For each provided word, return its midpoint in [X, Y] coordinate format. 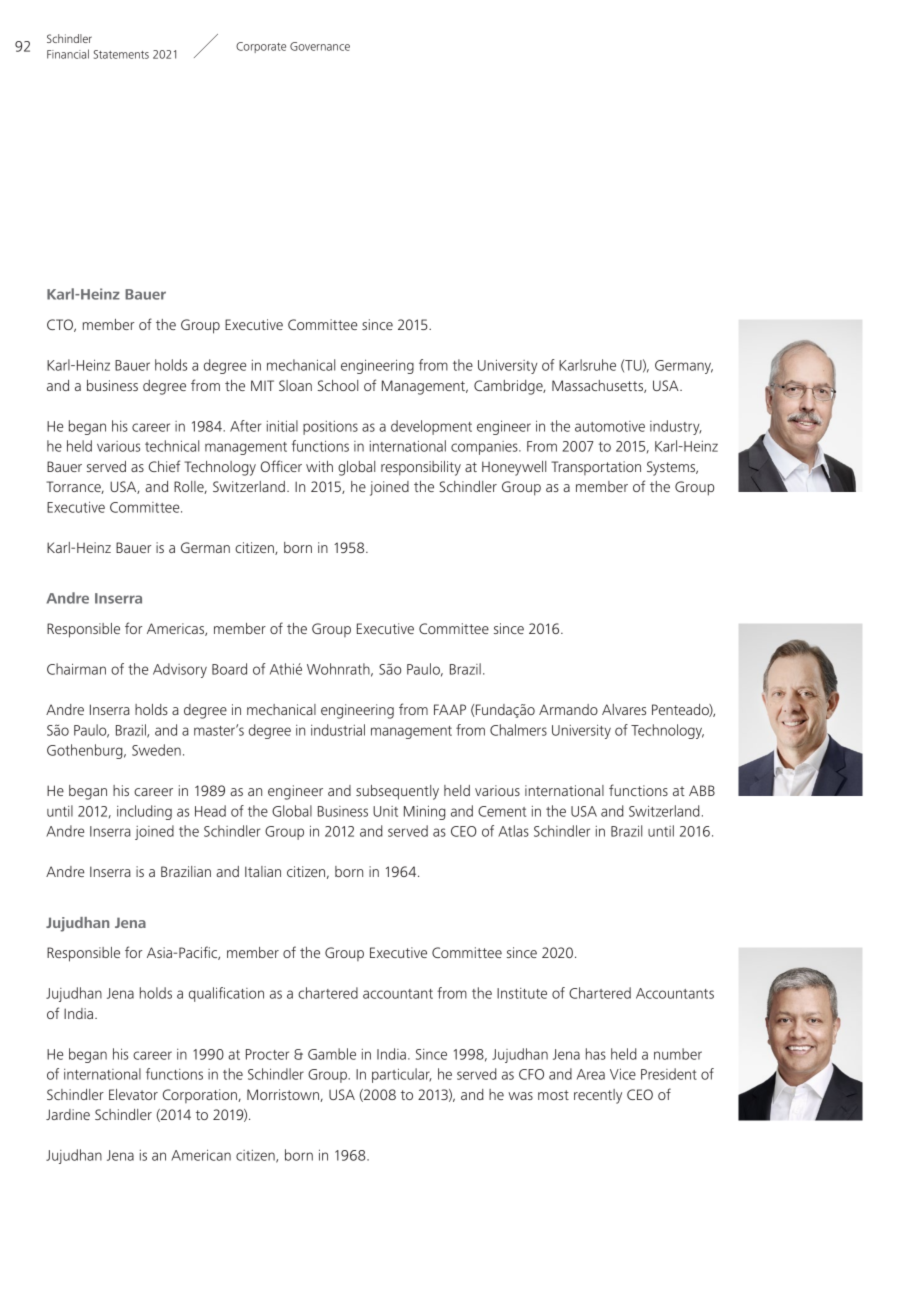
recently [598, 1096]
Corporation [201, 1096]
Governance [320, 46]
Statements [121, 54]
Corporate [261, 47]
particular [402, 1075]
